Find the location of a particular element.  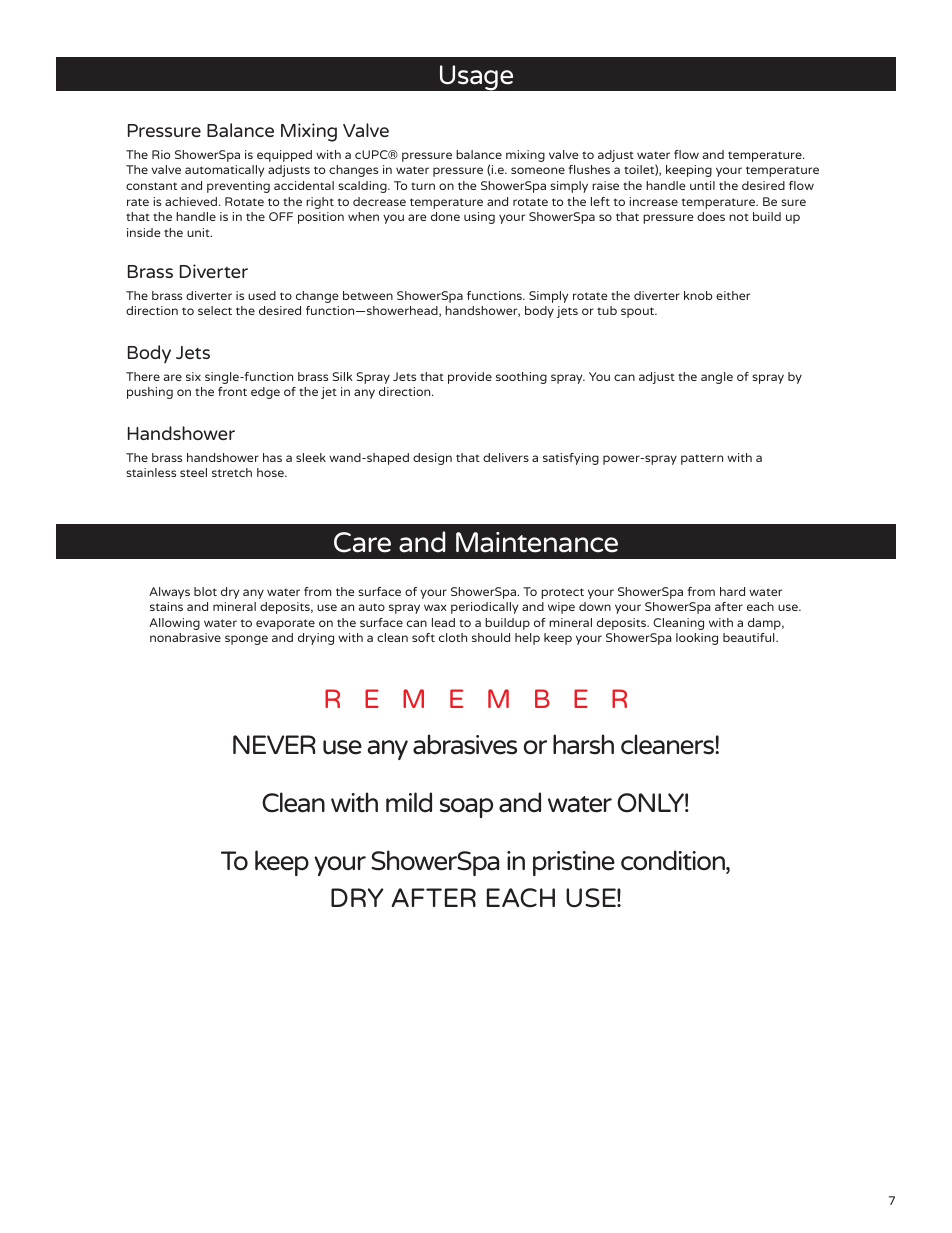

Allowing is located at coordinates (174, 624).
